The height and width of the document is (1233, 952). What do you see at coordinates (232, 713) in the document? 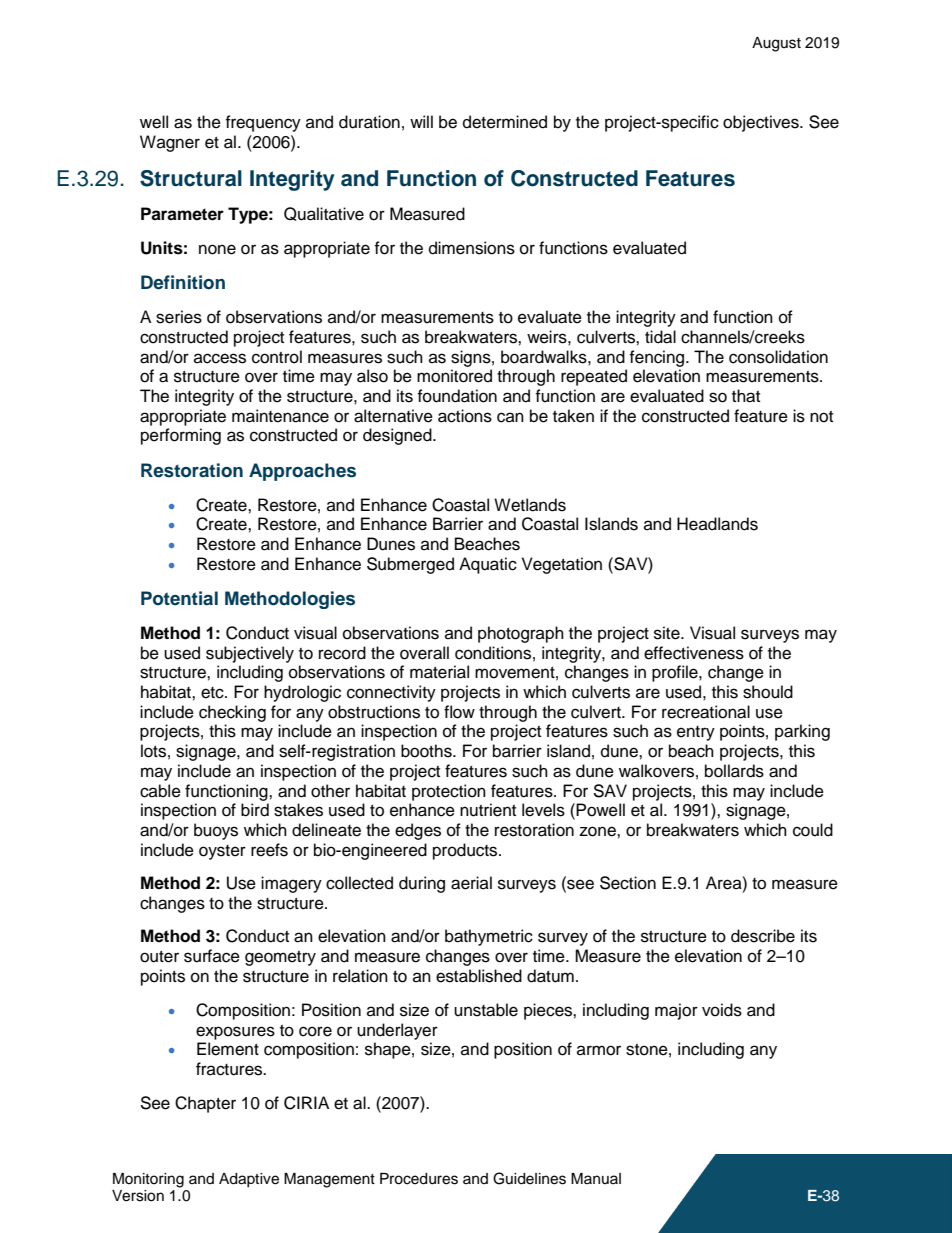
I see `checking` at bounding box center [232, 713].
